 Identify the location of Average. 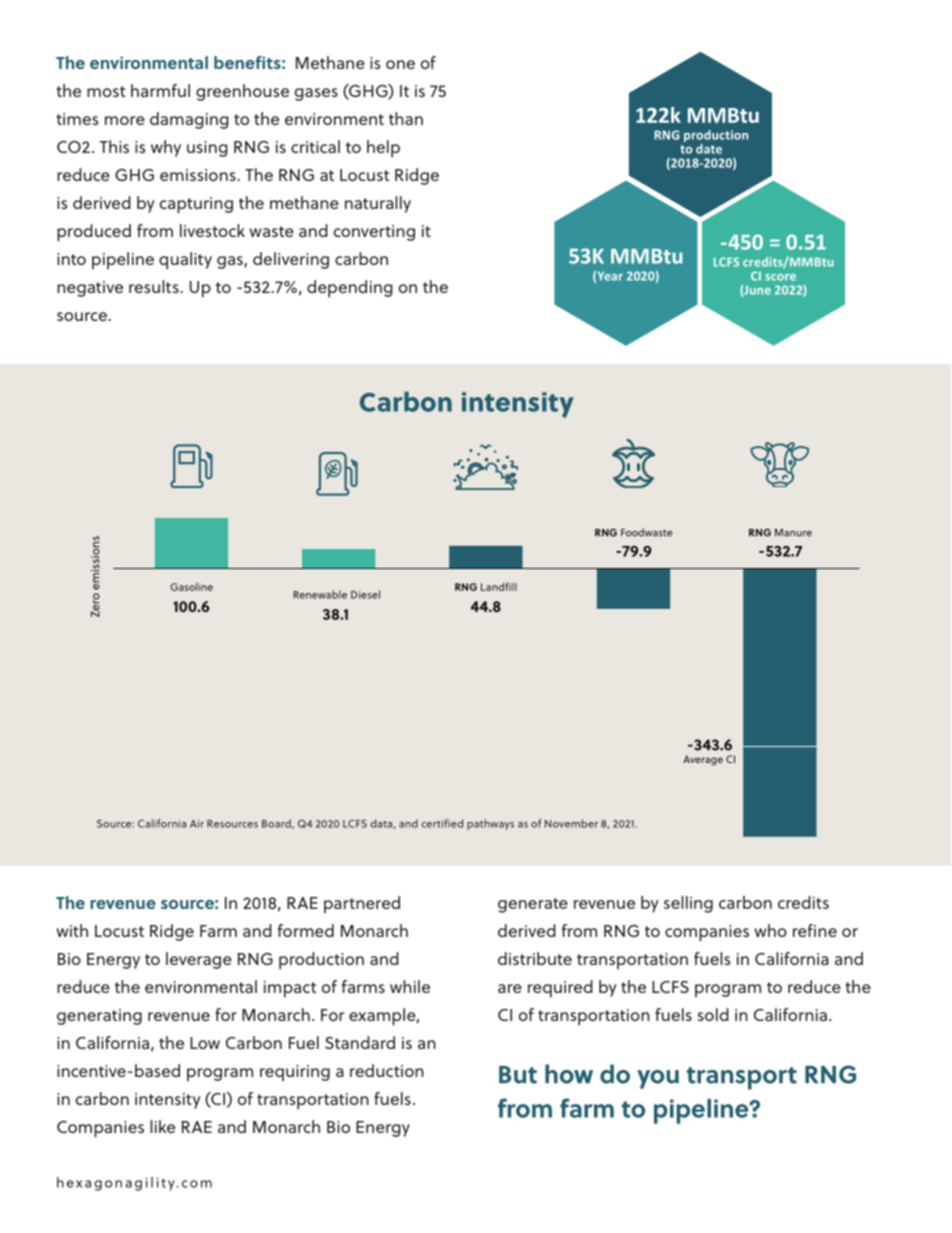
(703, 760).
